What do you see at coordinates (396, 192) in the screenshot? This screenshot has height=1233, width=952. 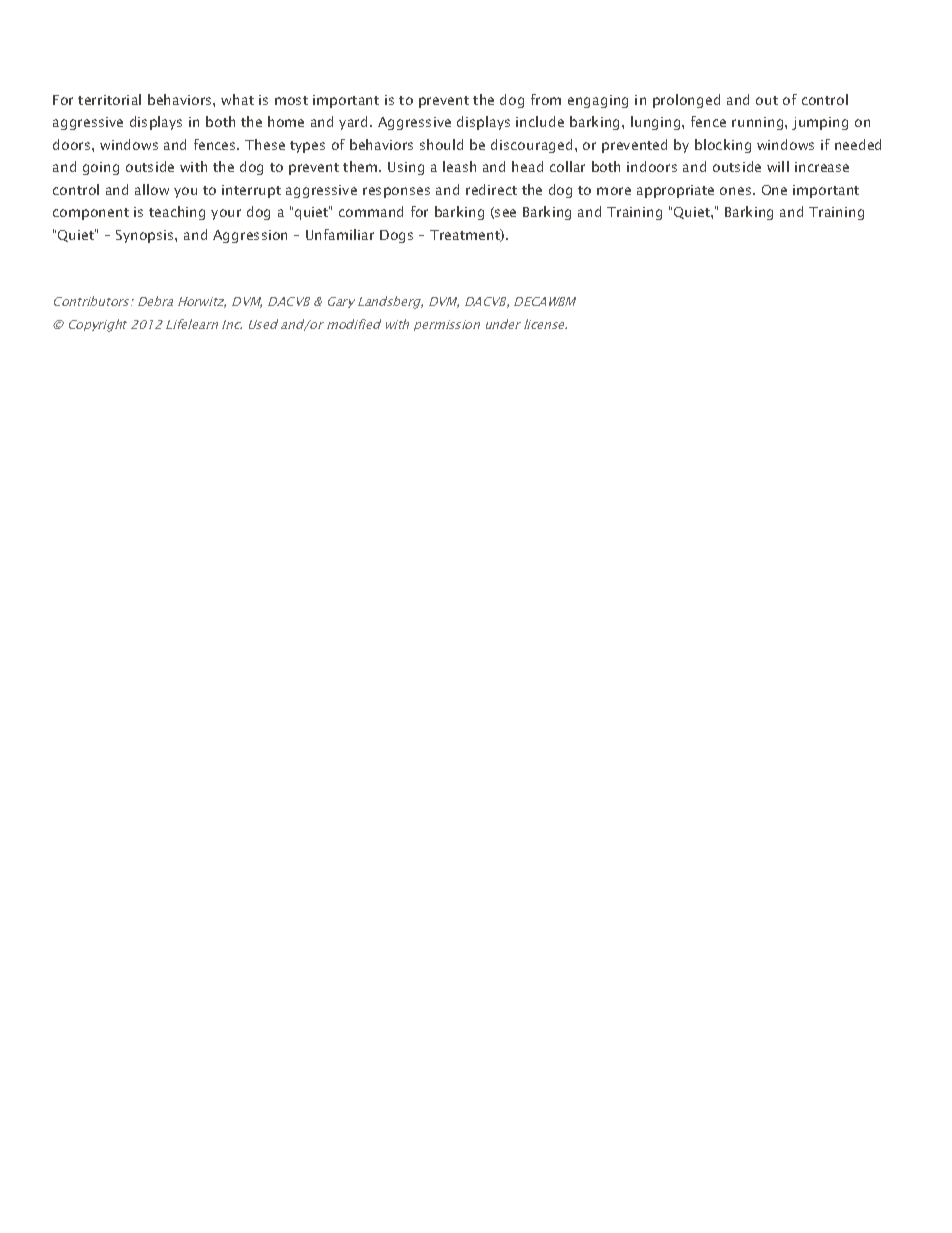 I see `responses` at bounding box center [396, 192].
